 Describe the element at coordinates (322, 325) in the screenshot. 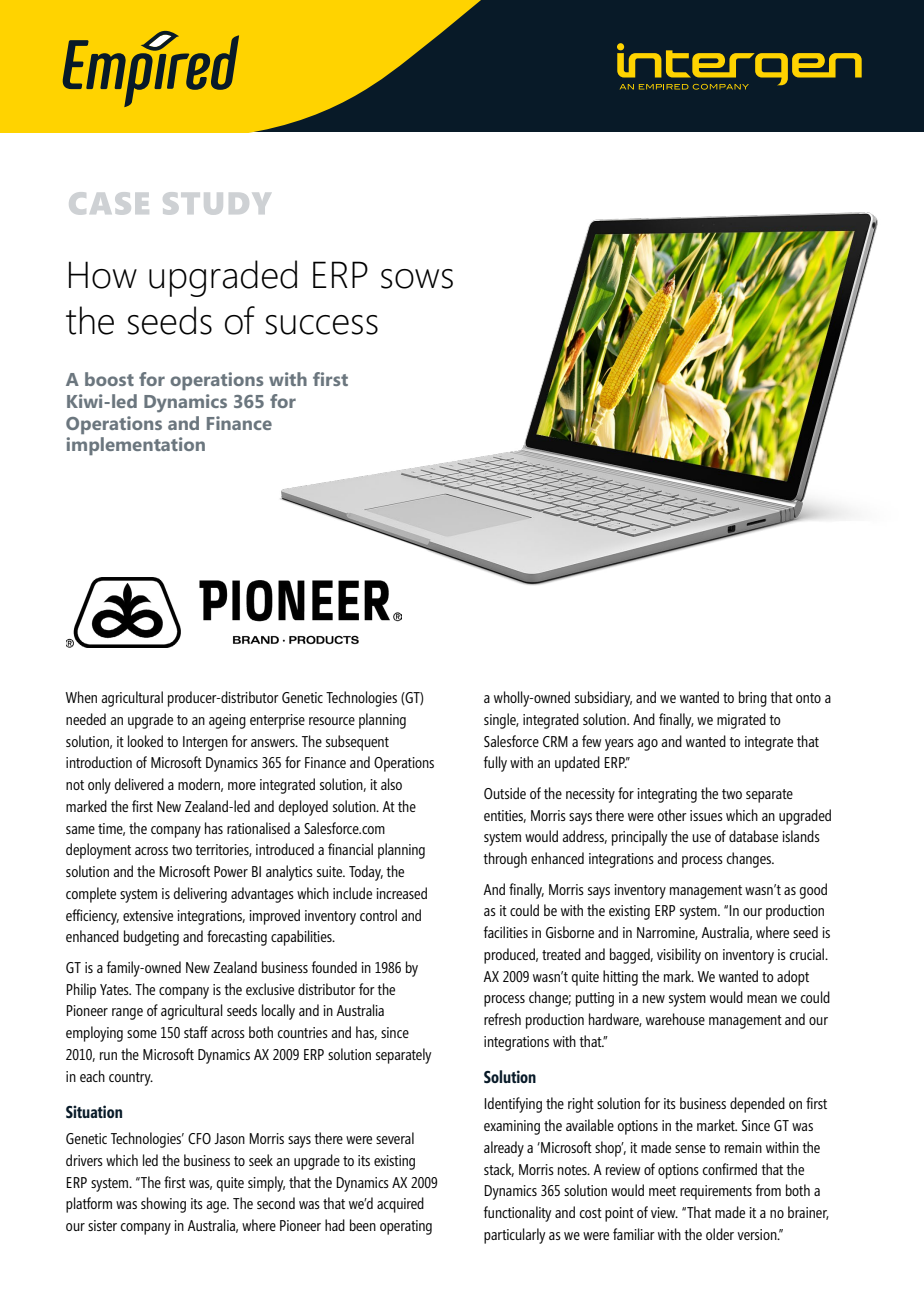

I see `success` at that location.
